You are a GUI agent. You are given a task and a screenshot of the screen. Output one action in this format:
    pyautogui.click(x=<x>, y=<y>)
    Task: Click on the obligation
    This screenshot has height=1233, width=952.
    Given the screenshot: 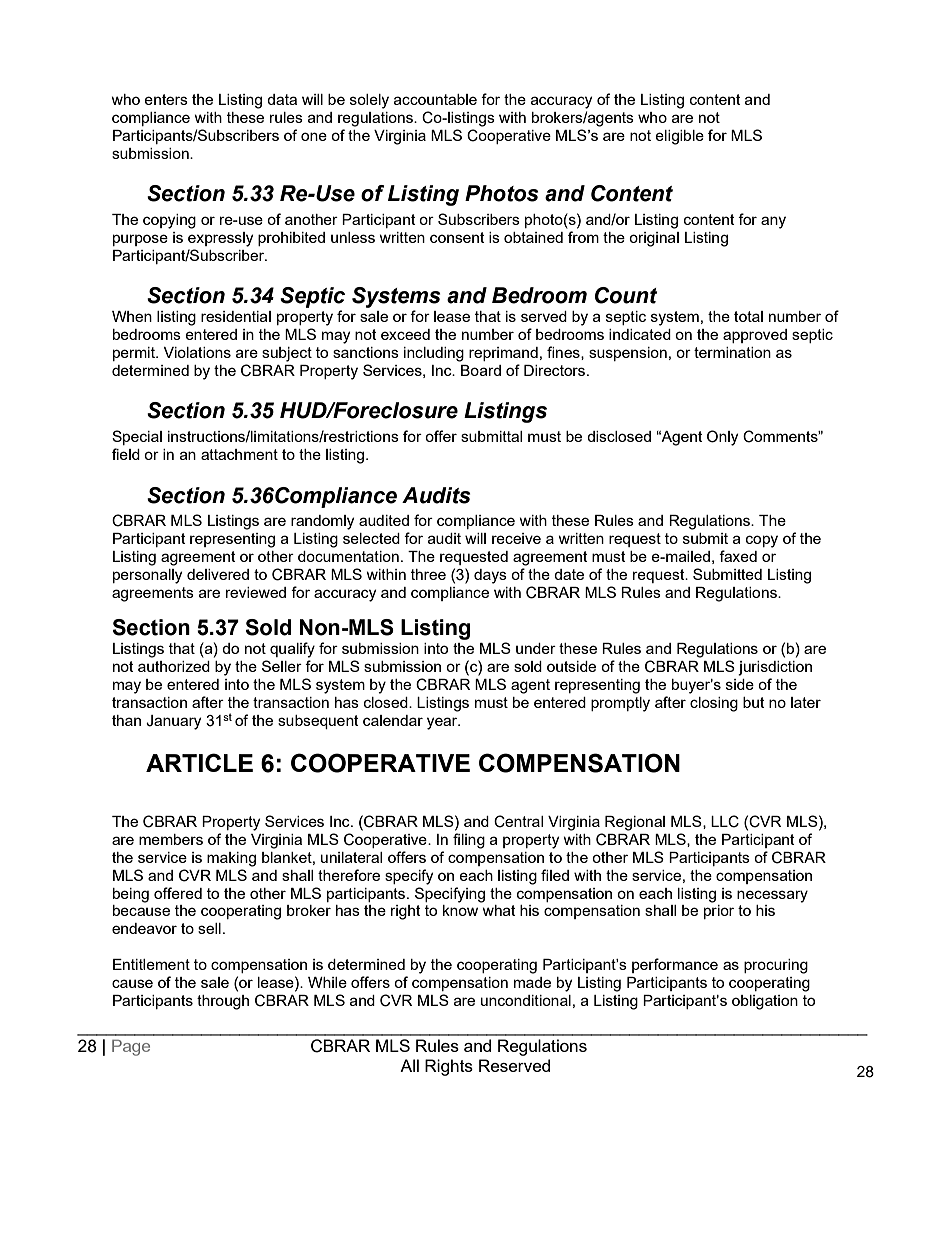 What is the action you would take?
    pyautogui.click(x=765, y=1002)
